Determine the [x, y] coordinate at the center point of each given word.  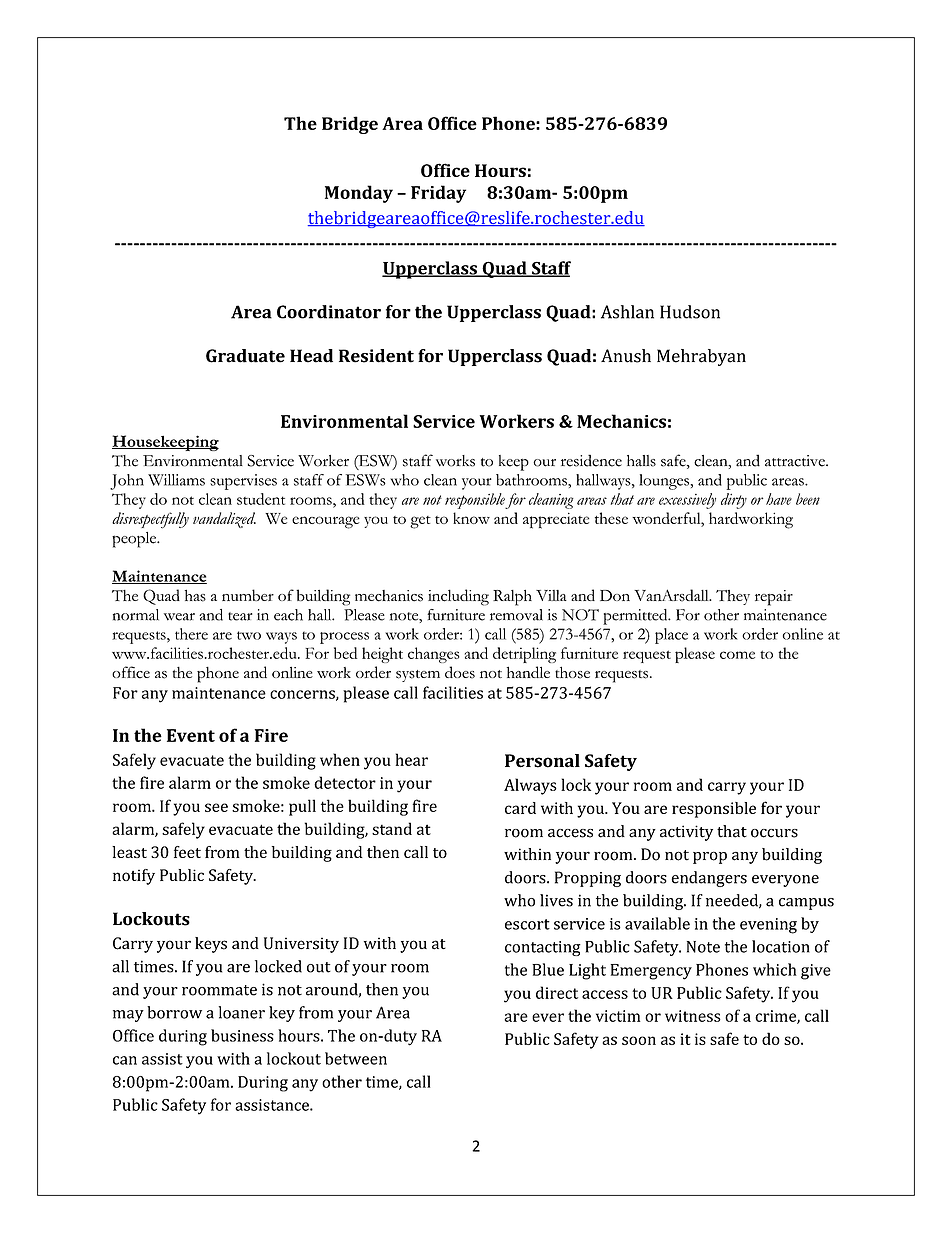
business [242, 1035]
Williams [176, 480]
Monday [359, 194]
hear [411, 759]
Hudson [690, 312]
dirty [734, 501]
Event [191, 735]
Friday [438, 194]
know [471, 518]
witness [693, 1016]
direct [557, 992]
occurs [774, 833]
